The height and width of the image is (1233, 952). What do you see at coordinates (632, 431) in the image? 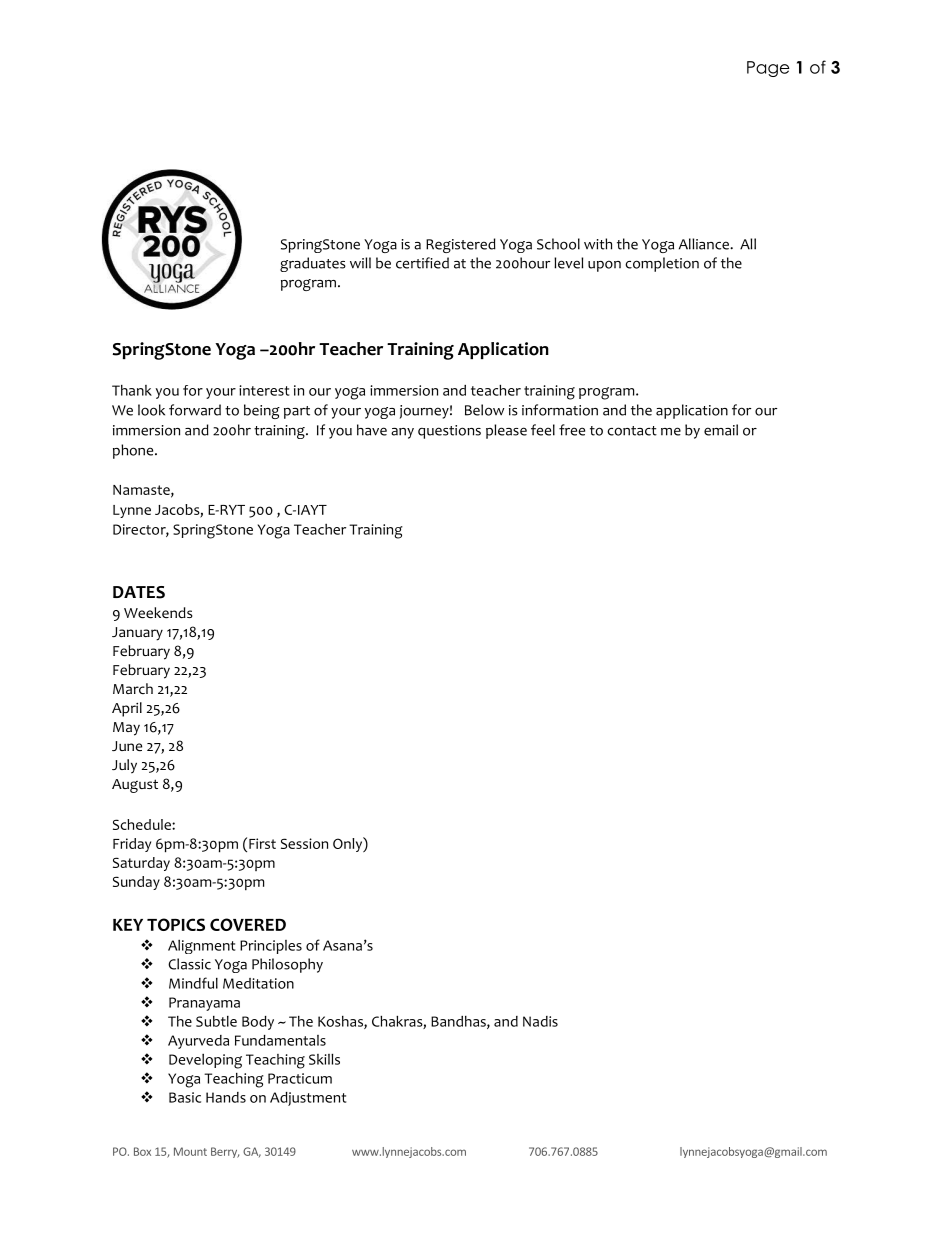
I see `contact` at bounding box center [632, 431].
